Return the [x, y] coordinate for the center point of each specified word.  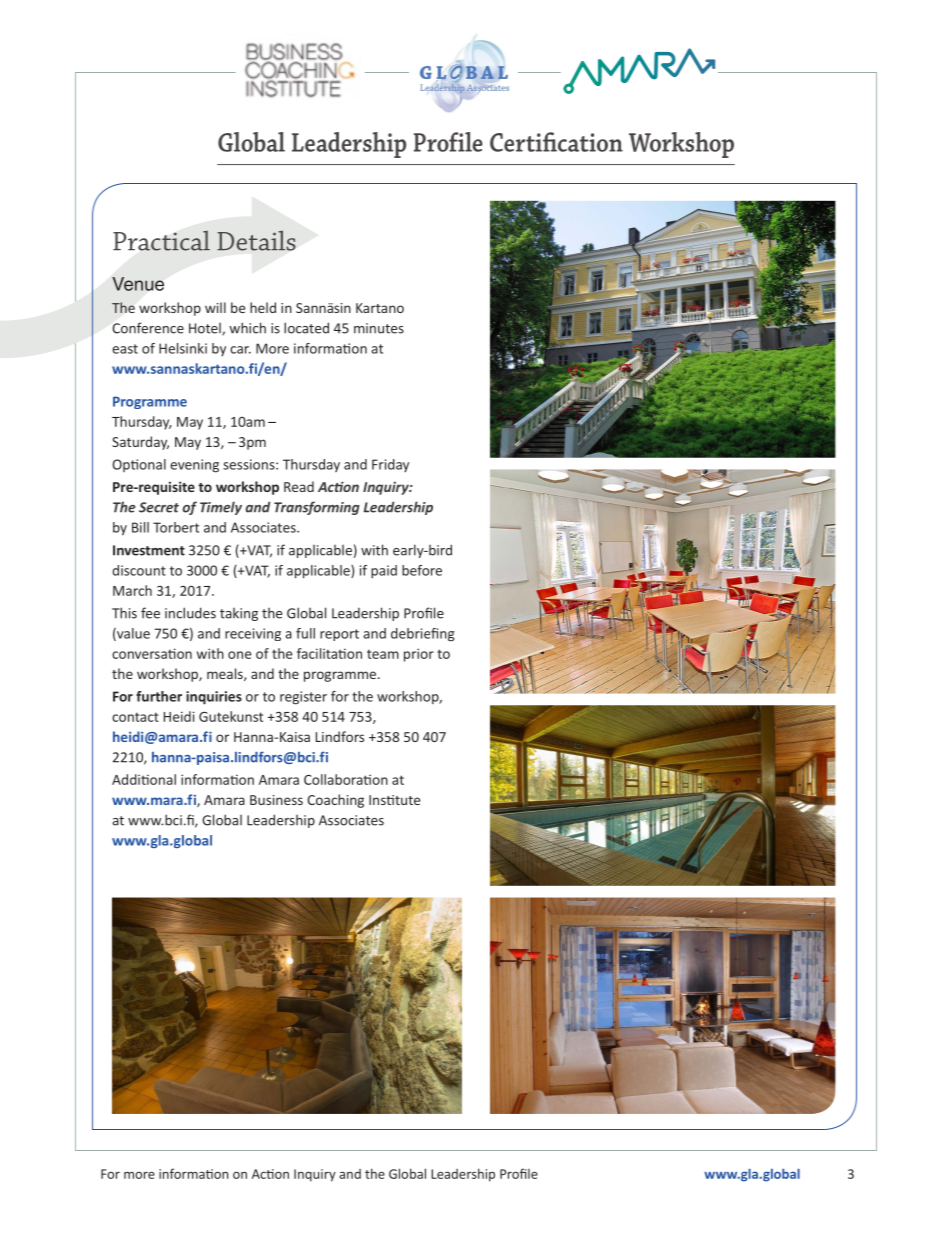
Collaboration [346, 779]
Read [299, 486]
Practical [161, 240]
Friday [390, 465]
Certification [556, 142]
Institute [394, 800]
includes [190, 613]
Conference [148, 328]
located [306, 328]
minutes [379, 328]
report [339, 635]
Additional [144, 779]
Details [256, 240]
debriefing [423, 635]
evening [194, 466]
